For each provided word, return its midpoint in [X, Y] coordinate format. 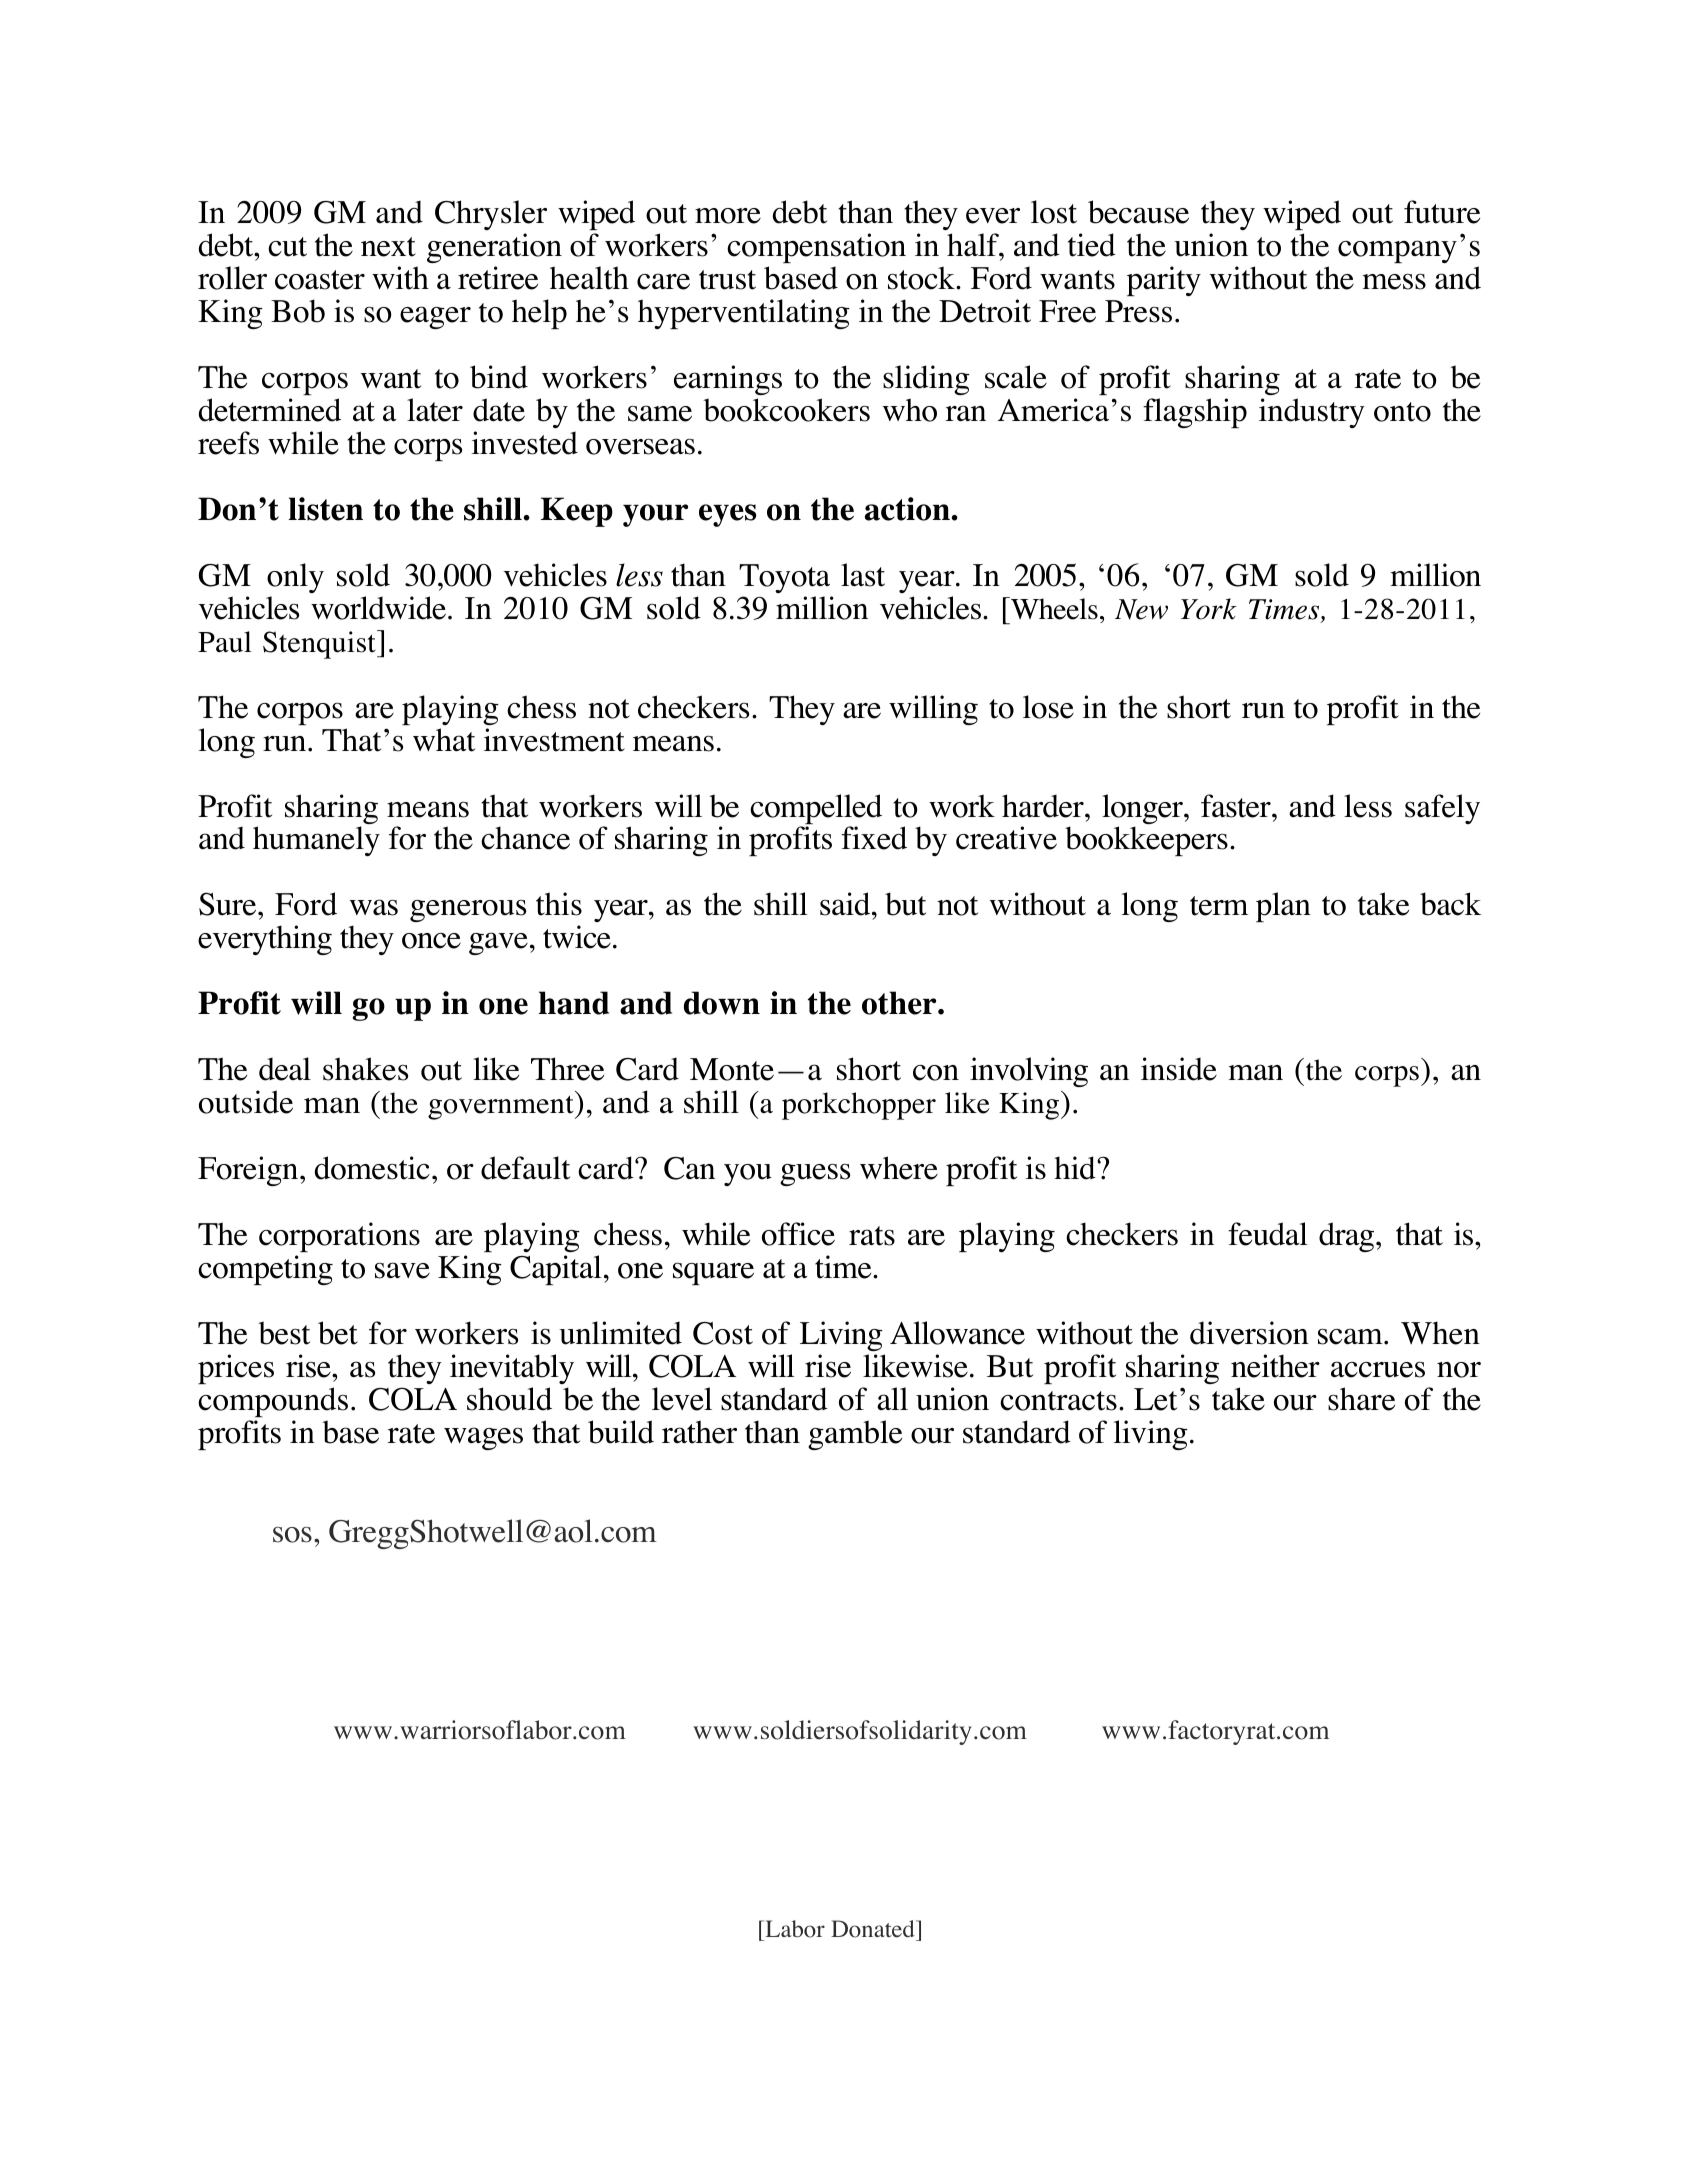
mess [1394, 281]
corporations [339, 1237]
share [1361, 1399]
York [1209, 609]
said [846, 904]
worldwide [378, 608]
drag [1348, 1237]
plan [1283, 907]
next [388, 247]
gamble [855, 1435]
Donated [874, 1929]
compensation [816, 248]
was [374, 907]
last [863, 575]
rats [872, 1236]
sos [292, 1535]
